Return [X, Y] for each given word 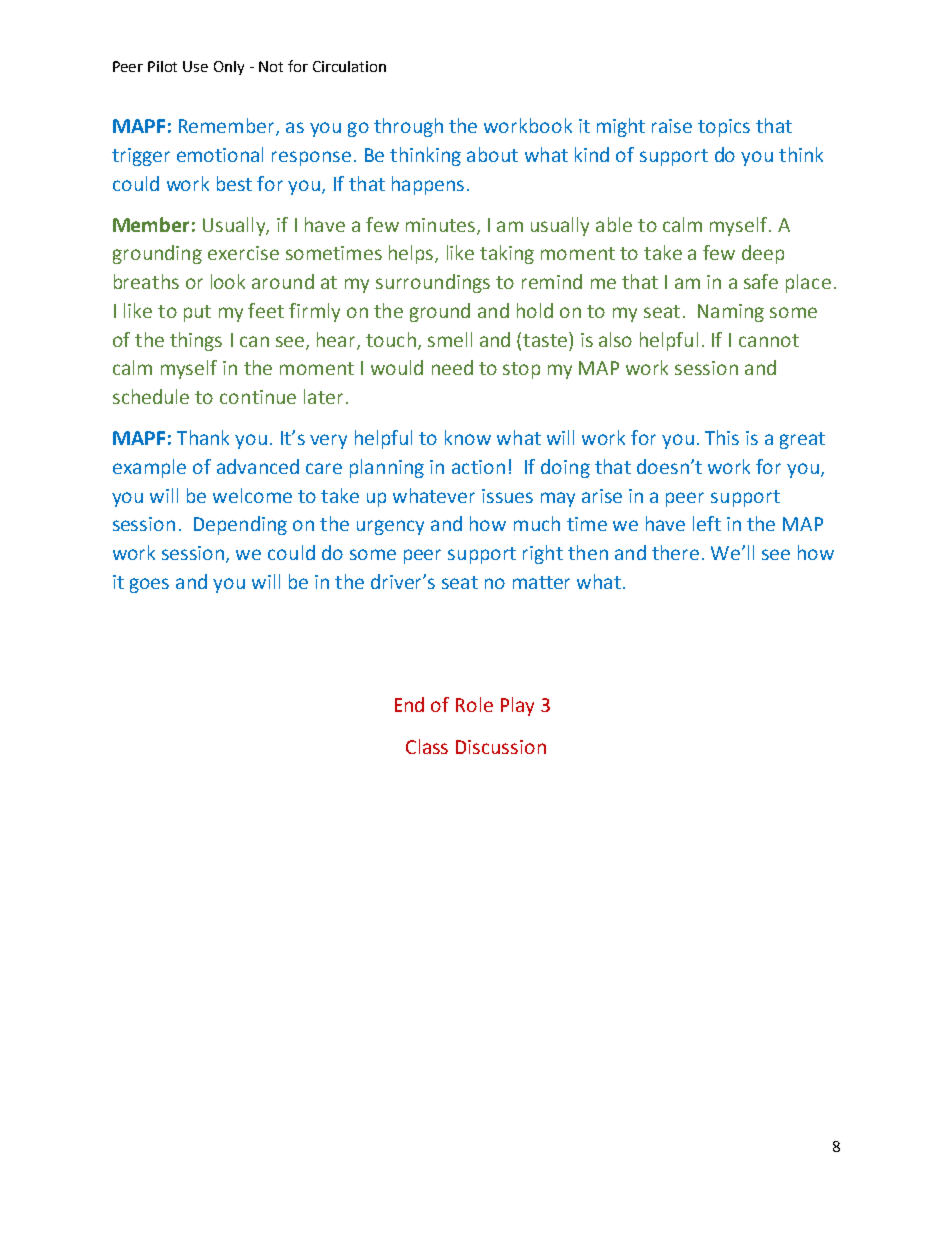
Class [427, 746]
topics [724, 128]
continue [258, 397]
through [408, 127]
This [722, 437]
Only [229, 68]
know [468, 437]
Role [474, 704]
